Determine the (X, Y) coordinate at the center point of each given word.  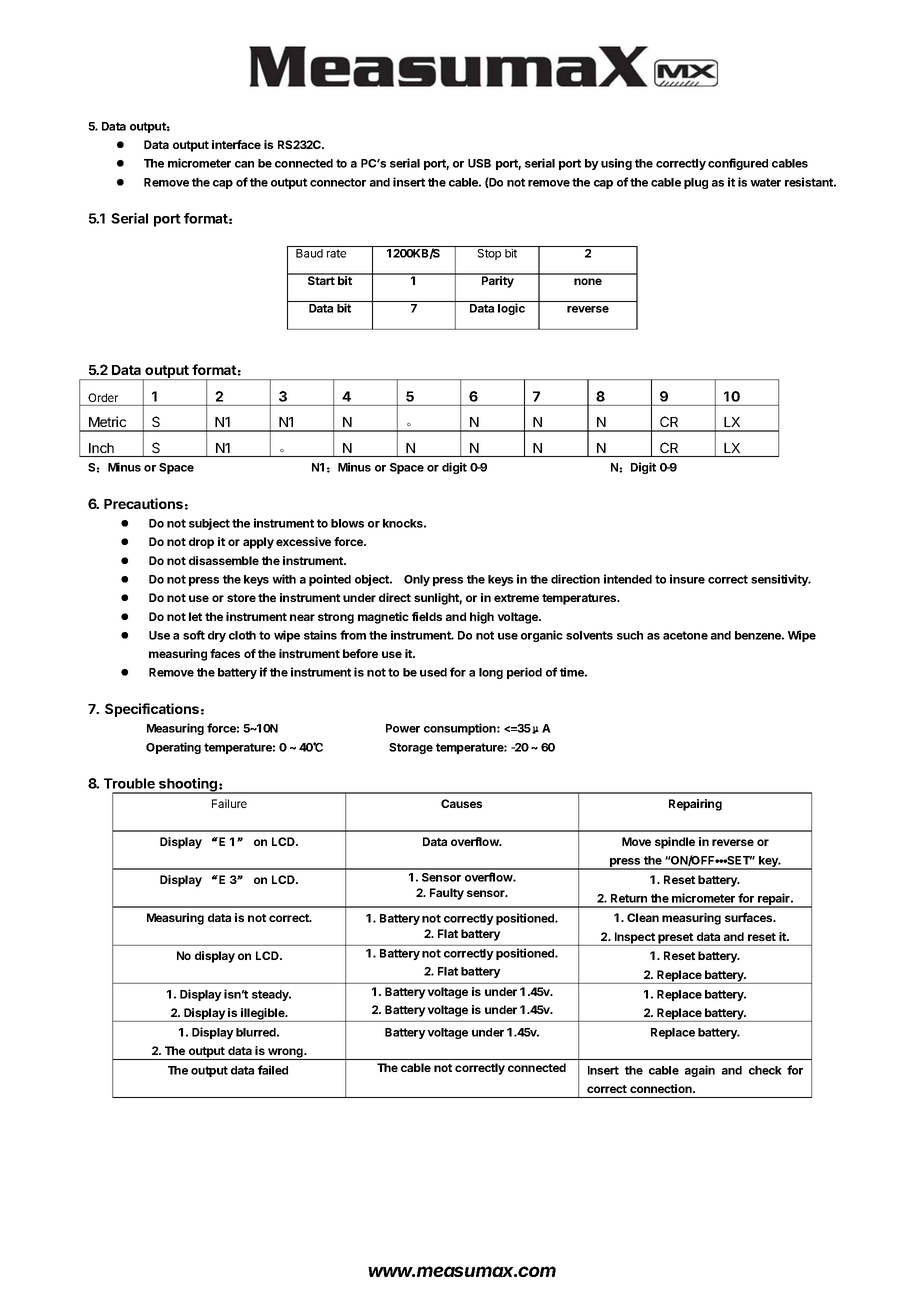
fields (427, 616)
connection (662, 1088)
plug (696, 183)
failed (273, 1070)
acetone (685, 635)
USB (479, 163)
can (244, 164)
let (195, 616)
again (700, 1071)
